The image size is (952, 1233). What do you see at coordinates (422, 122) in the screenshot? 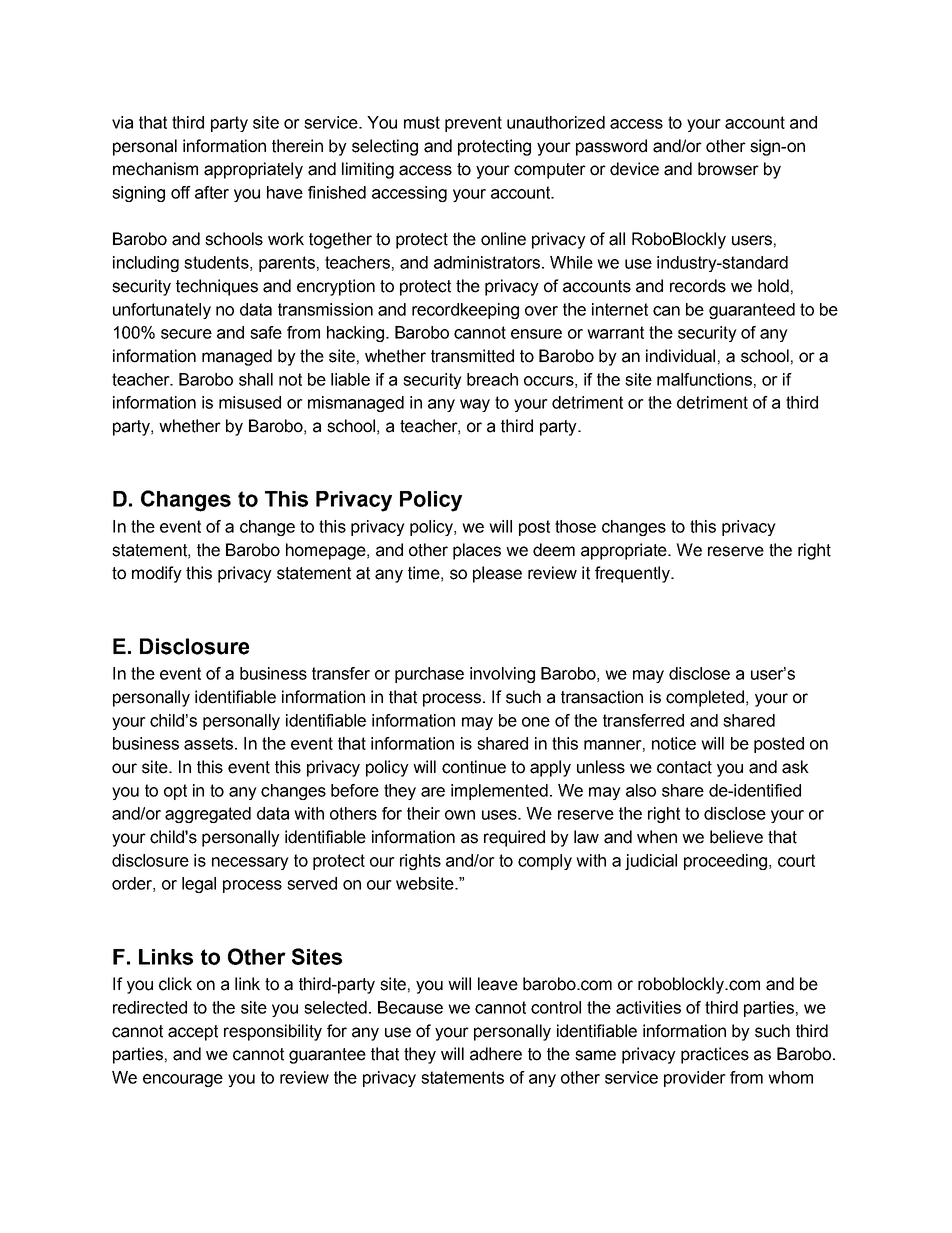
I see `must` at bounding box center [422, 122].
